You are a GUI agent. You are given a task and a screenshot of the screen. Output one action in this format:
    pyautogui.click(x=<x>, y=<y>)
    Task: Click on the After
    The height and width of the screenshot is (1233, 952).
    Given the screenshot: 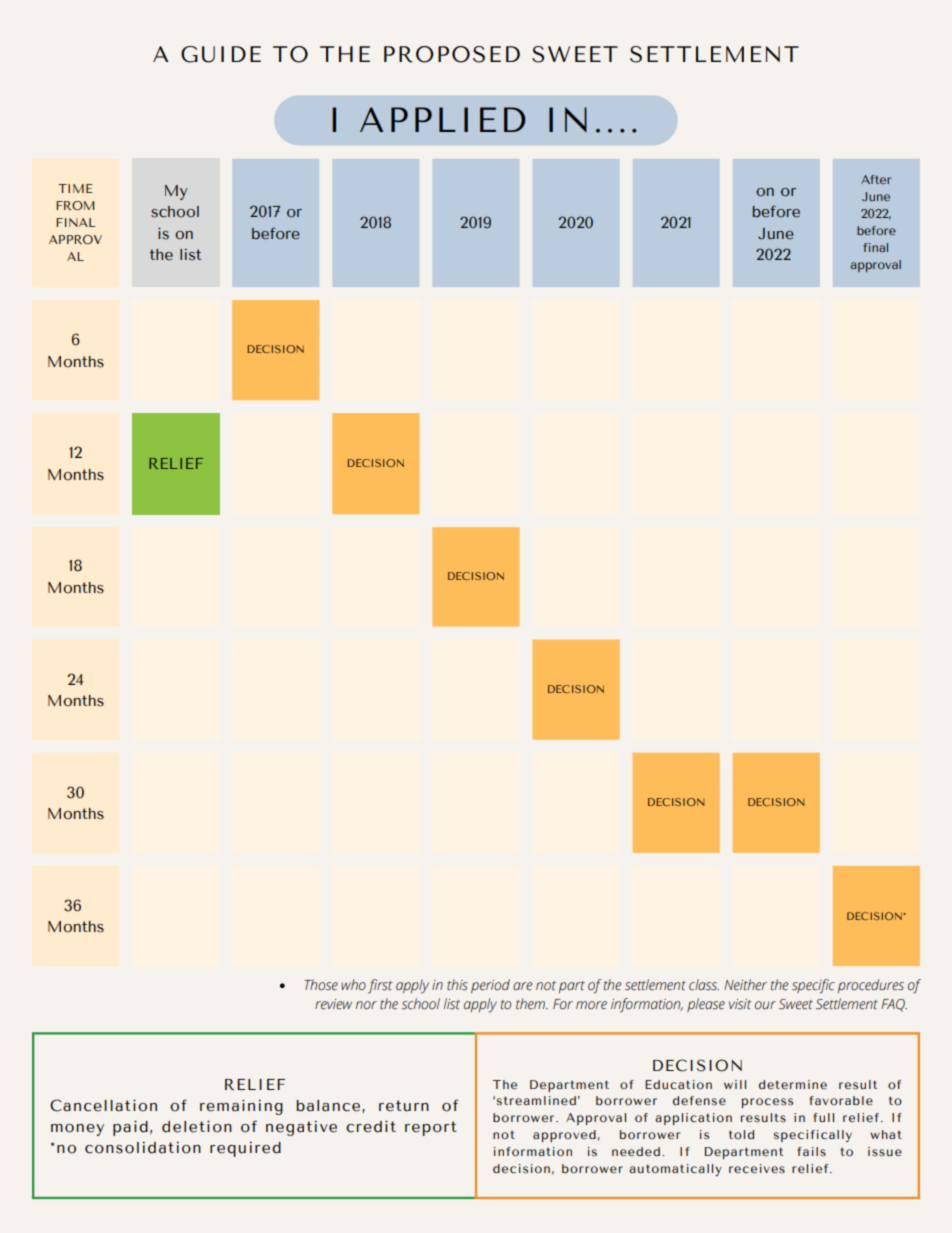 What is the action you would take?
    pyautogui.click(x=876, y=179)
